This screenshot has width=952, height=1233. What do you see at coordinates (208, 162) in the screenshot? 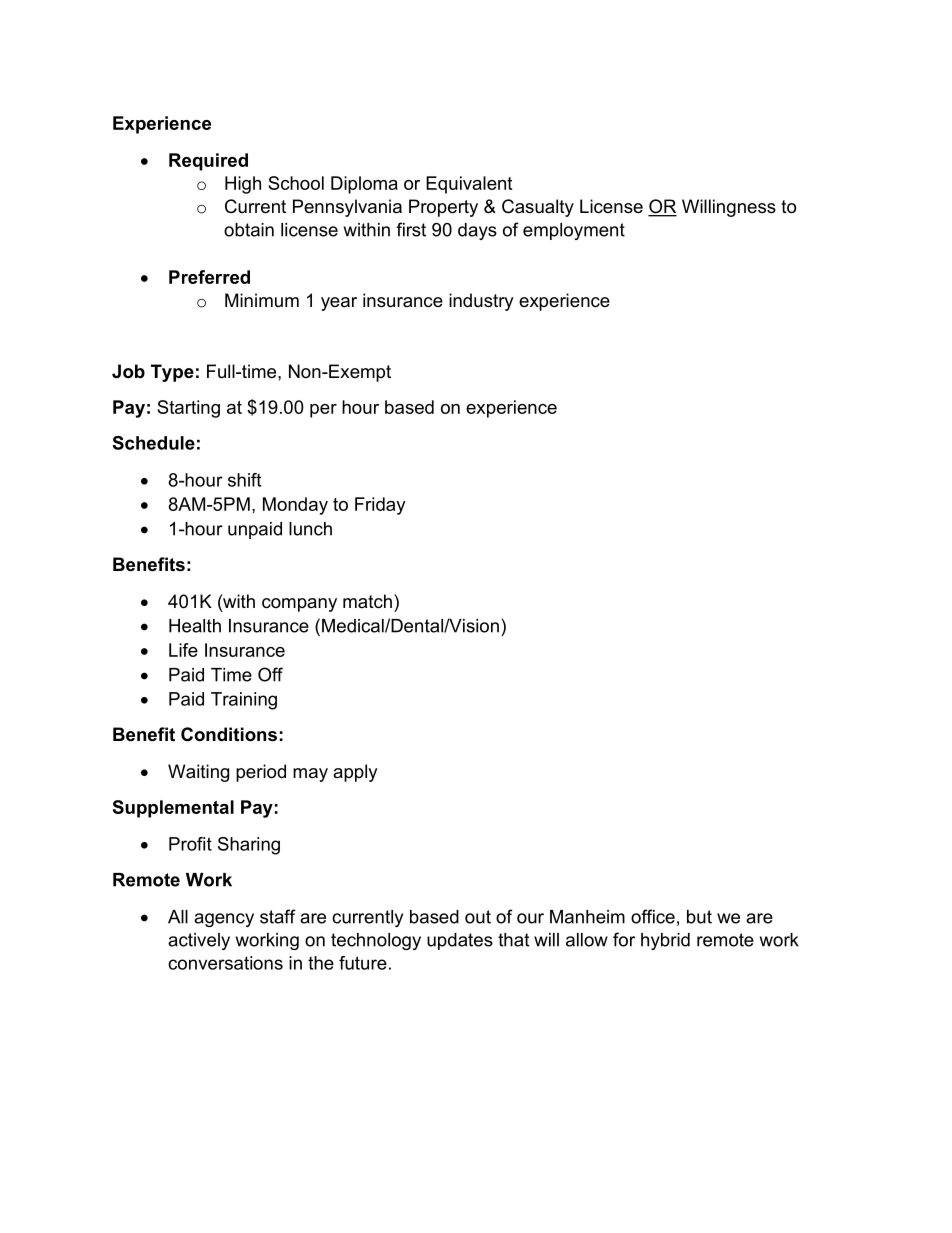
I see `Required` at bounding box center [208, 162].
